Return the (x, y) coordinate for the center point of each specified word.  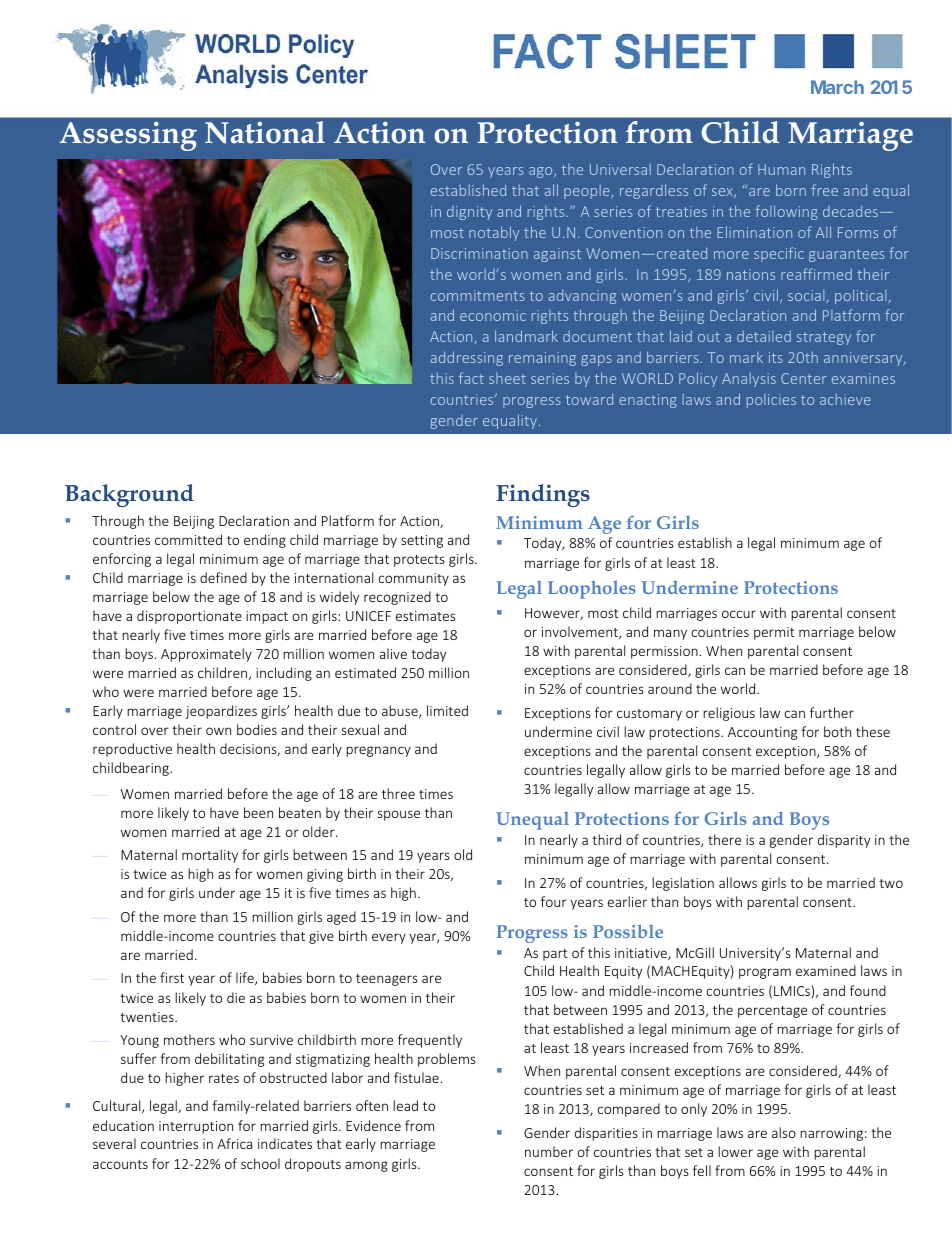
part (555, 955)
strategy (824, 338)
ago (542, 172)
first (172, 977)
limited (447, 710)
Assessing (128, 136)
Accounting (762, 733)
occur (739, 614)
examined (826, 970)
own (218, 731)
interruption (196, 1127)
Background (129, 495)
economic (493, 315)
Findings (543, 495)
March (837, 87)
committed (188, 539)
